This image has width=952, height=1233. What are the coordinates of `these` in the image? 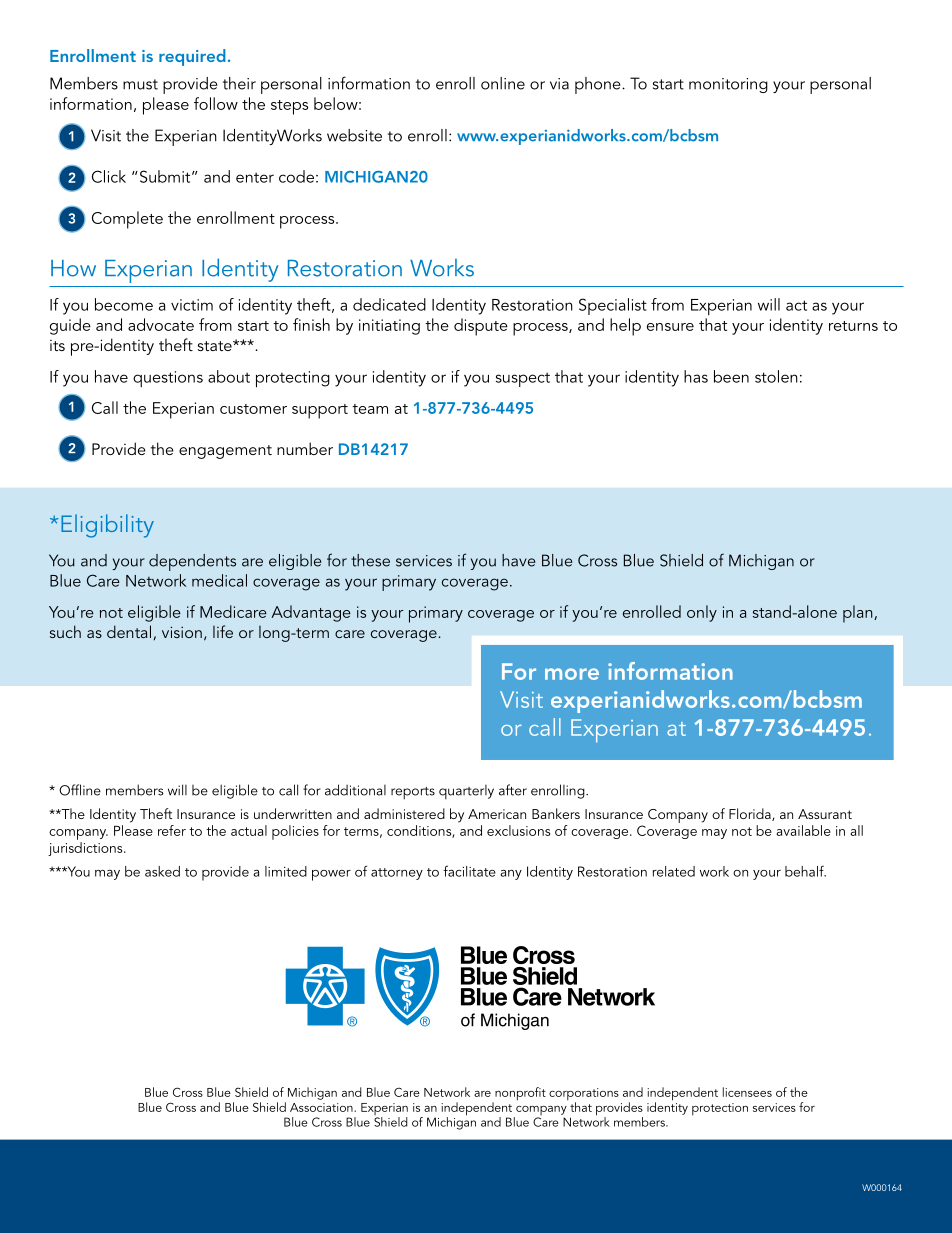 It's located at (370, 560).
